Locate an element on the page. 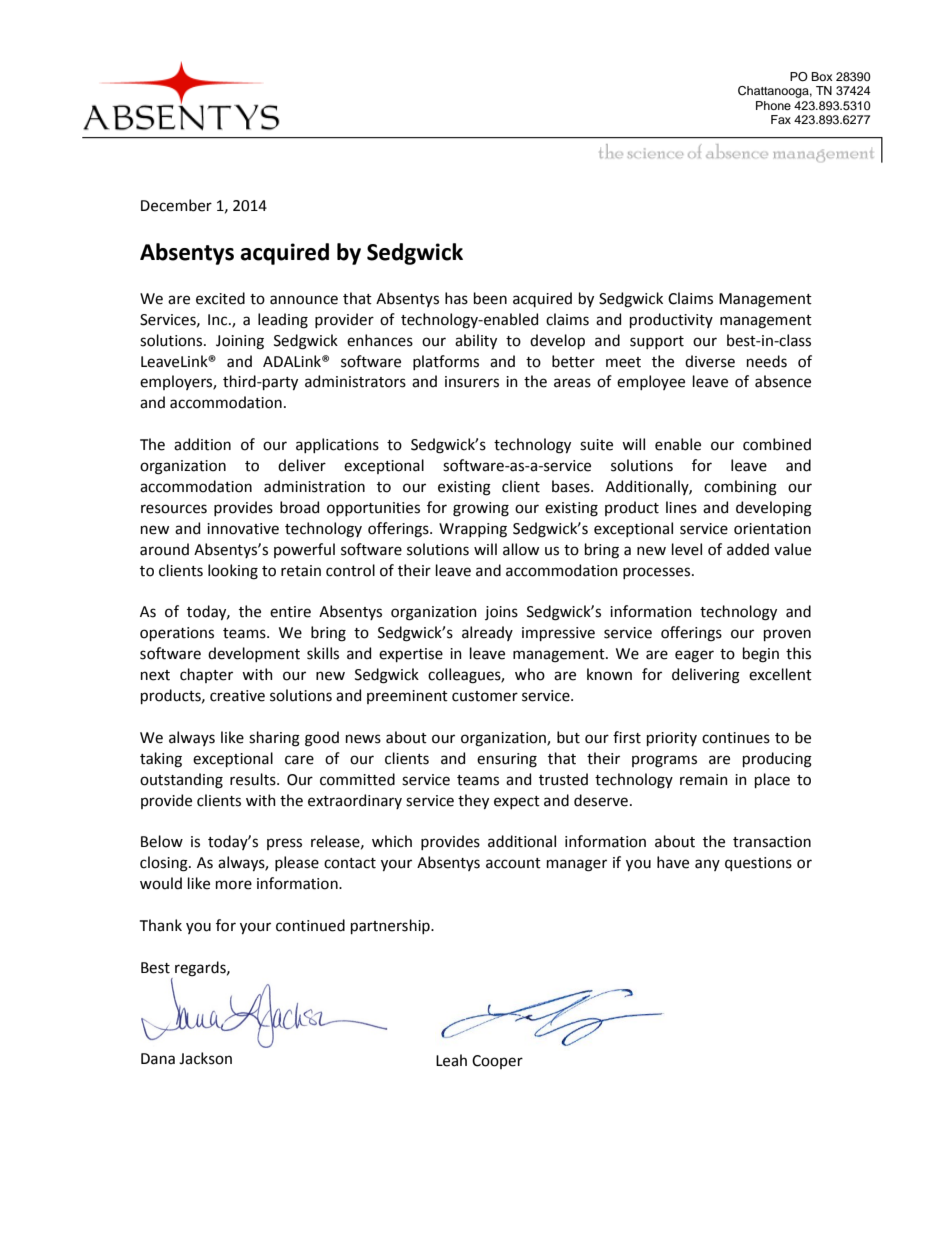 Image resolution: width=952 pixels, height=1233 pixels. insurers is located at coordinates (472, 382).
